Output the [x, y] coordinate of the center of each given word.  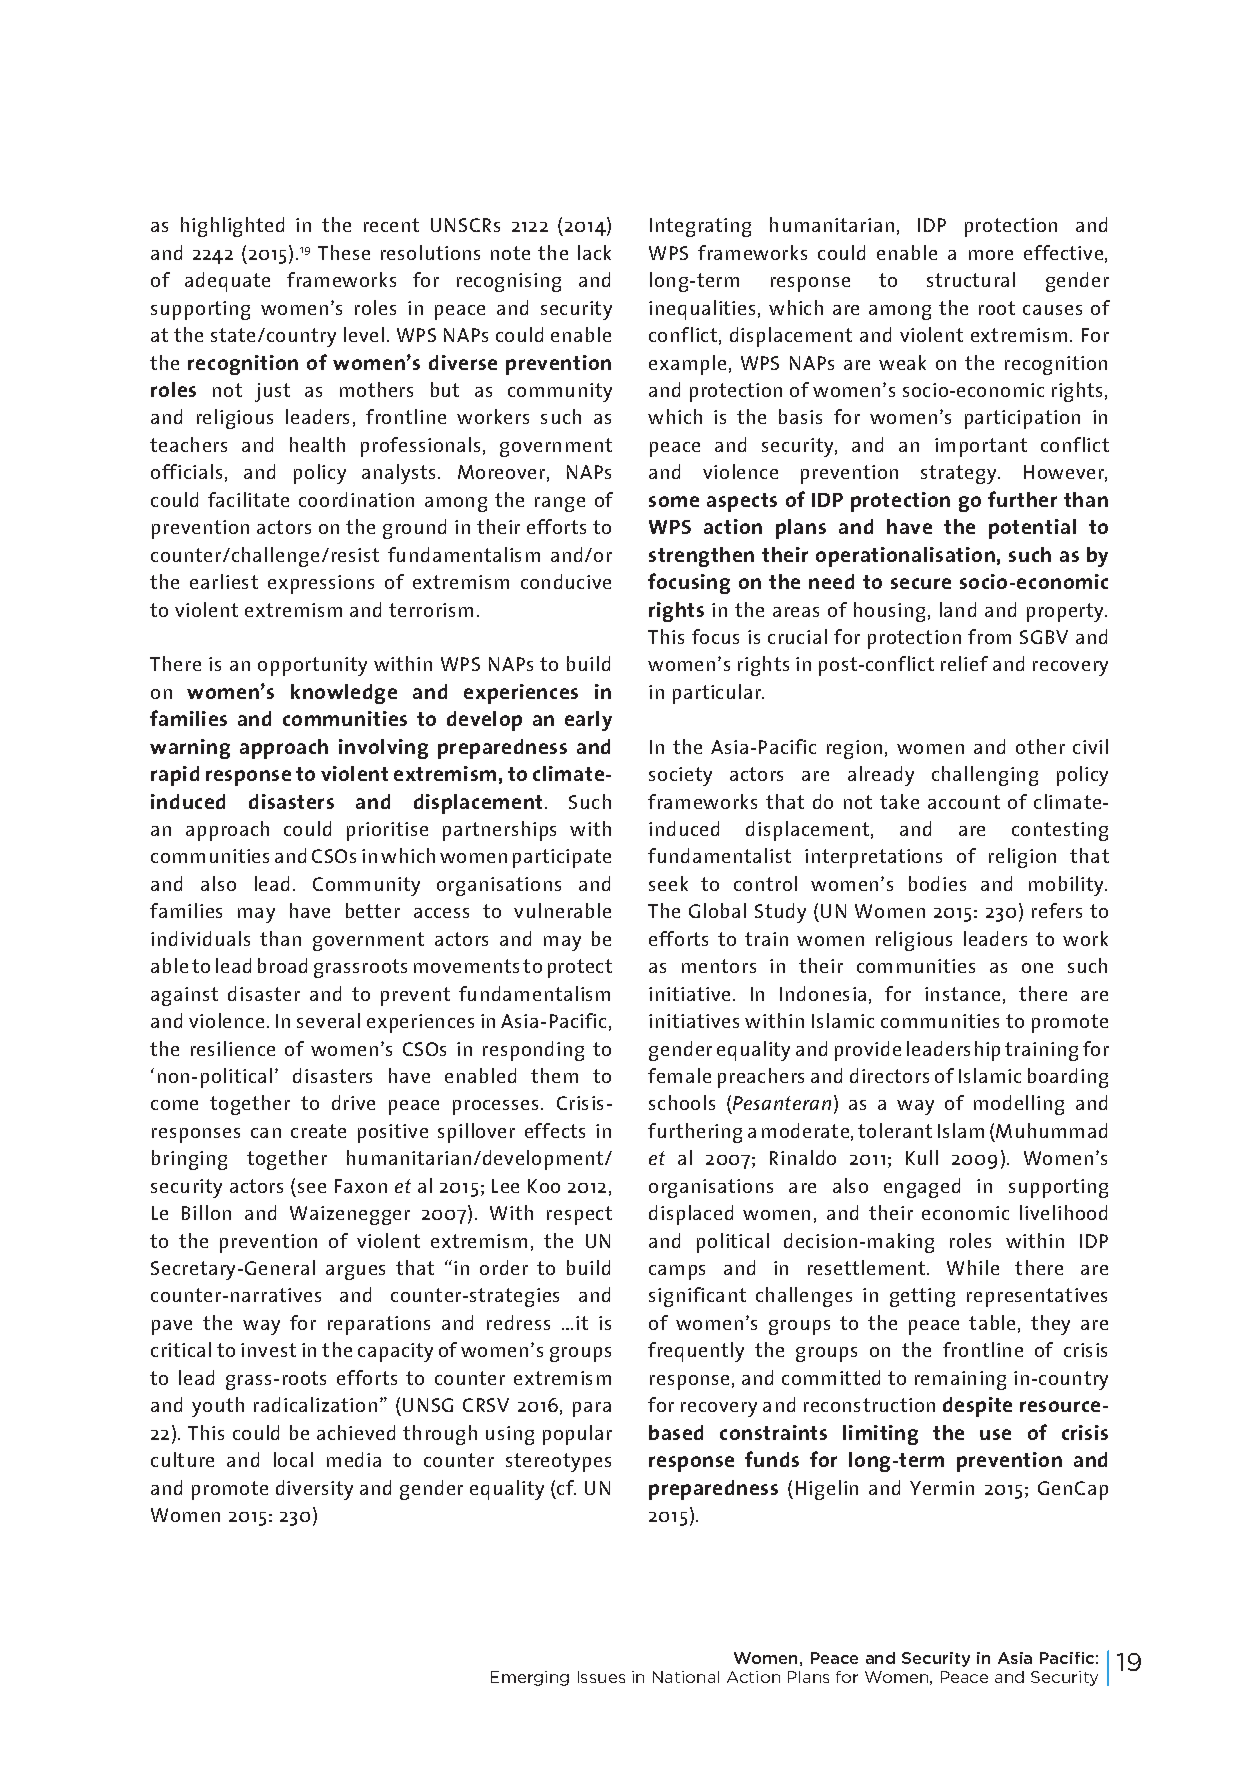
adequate [227, 282]
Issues [601, 1677]
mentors [719, 966]
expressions [321, 584]
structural [971, 279]
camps [677, 1272]
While [973, 1267]
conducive [566, 581]
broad [282, 965]
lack [594, 252]
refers [1057, 910]
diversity [314, 1490]
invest [268, 1350]
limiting [880, 1435]
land [958, 609]
